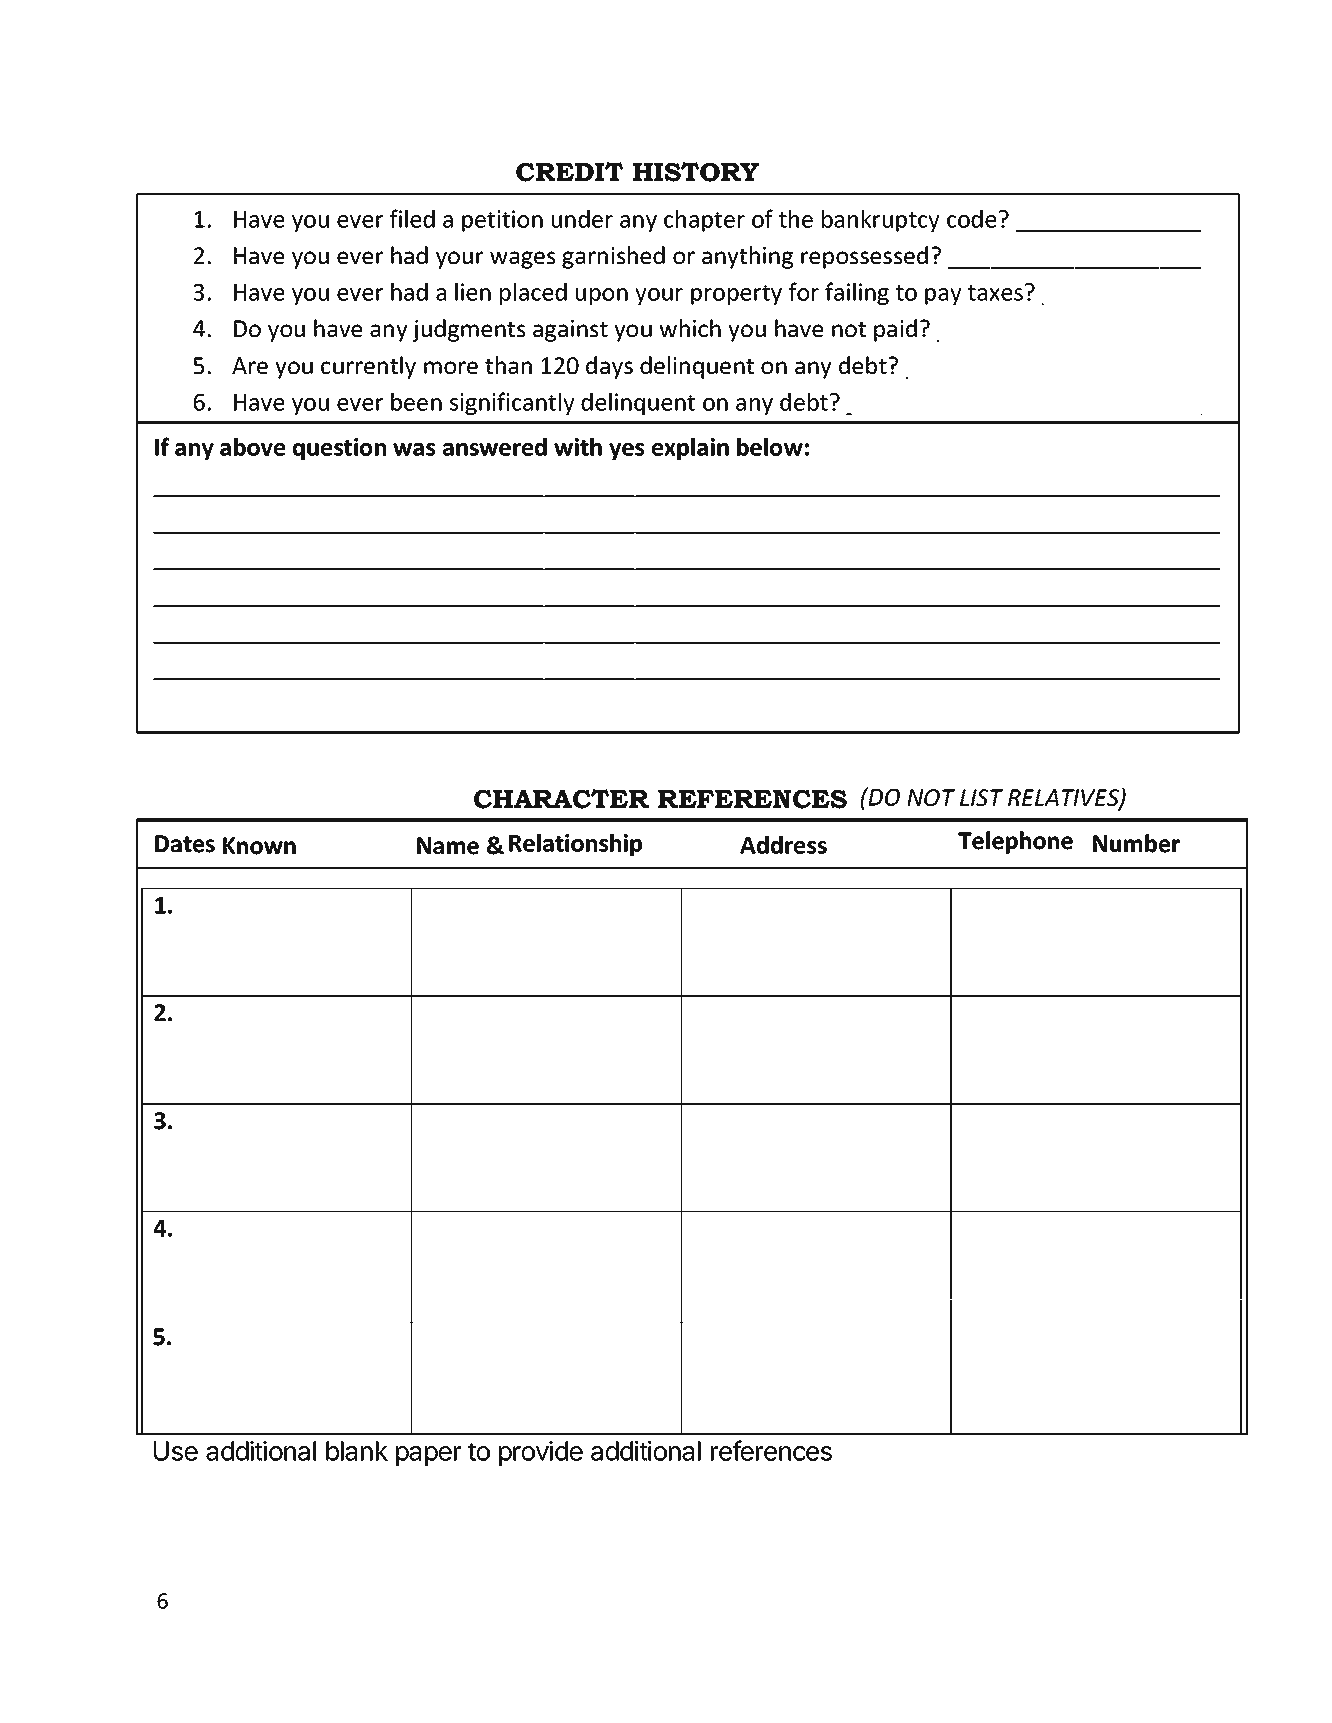  What do you see at coordinates (412, 218) in the page?
I see `filed` at bounding box center [412, 218].
